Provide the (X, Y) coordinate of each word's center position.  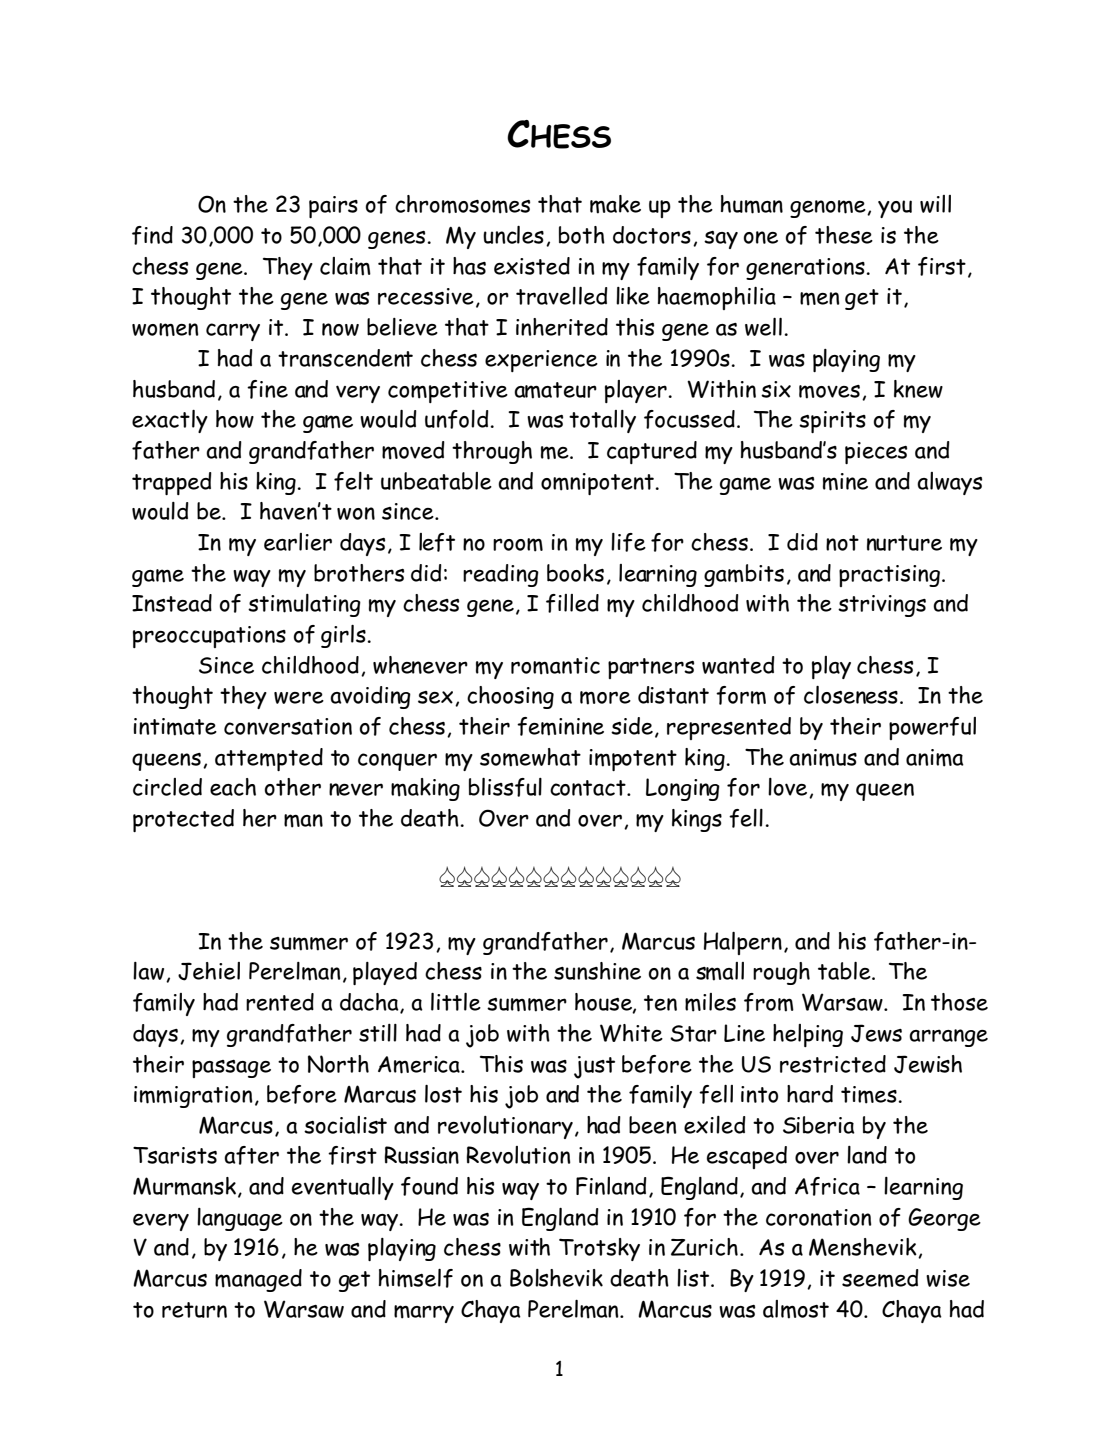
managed (258, 1280)
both (582, 235)
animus (823, 758)
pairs (333, 207)
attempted (269, 759)
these (844, 235)
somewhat (530, 757)
